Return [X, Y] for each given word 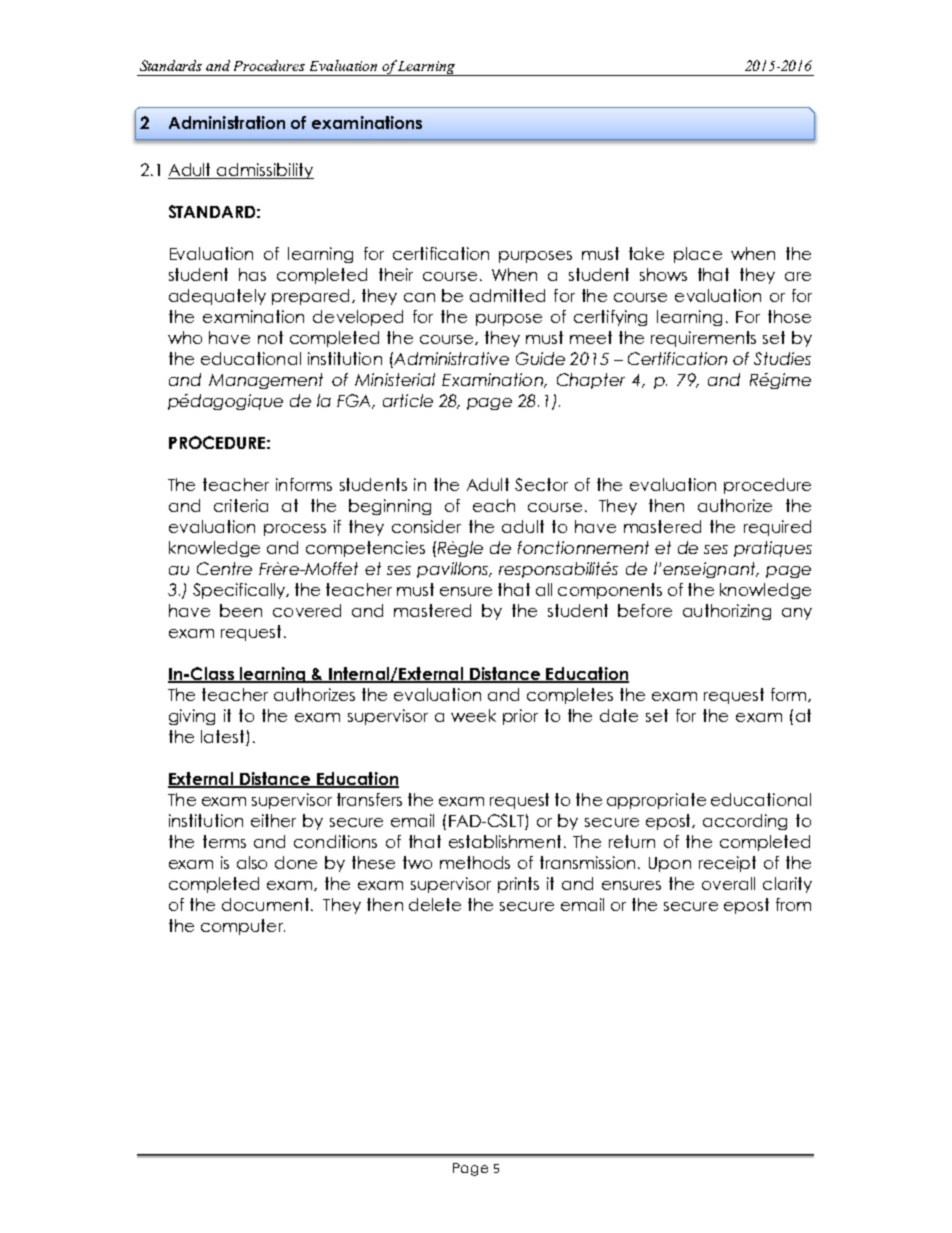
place [698, 255]
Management [266, 381]
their [396, 274]
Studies [782, 358]
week [473, 715]
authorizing [727, 612]
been [241, 610]
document [265, 904]
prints [518, 885]
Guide [540, 358]
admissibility [264, 171]
